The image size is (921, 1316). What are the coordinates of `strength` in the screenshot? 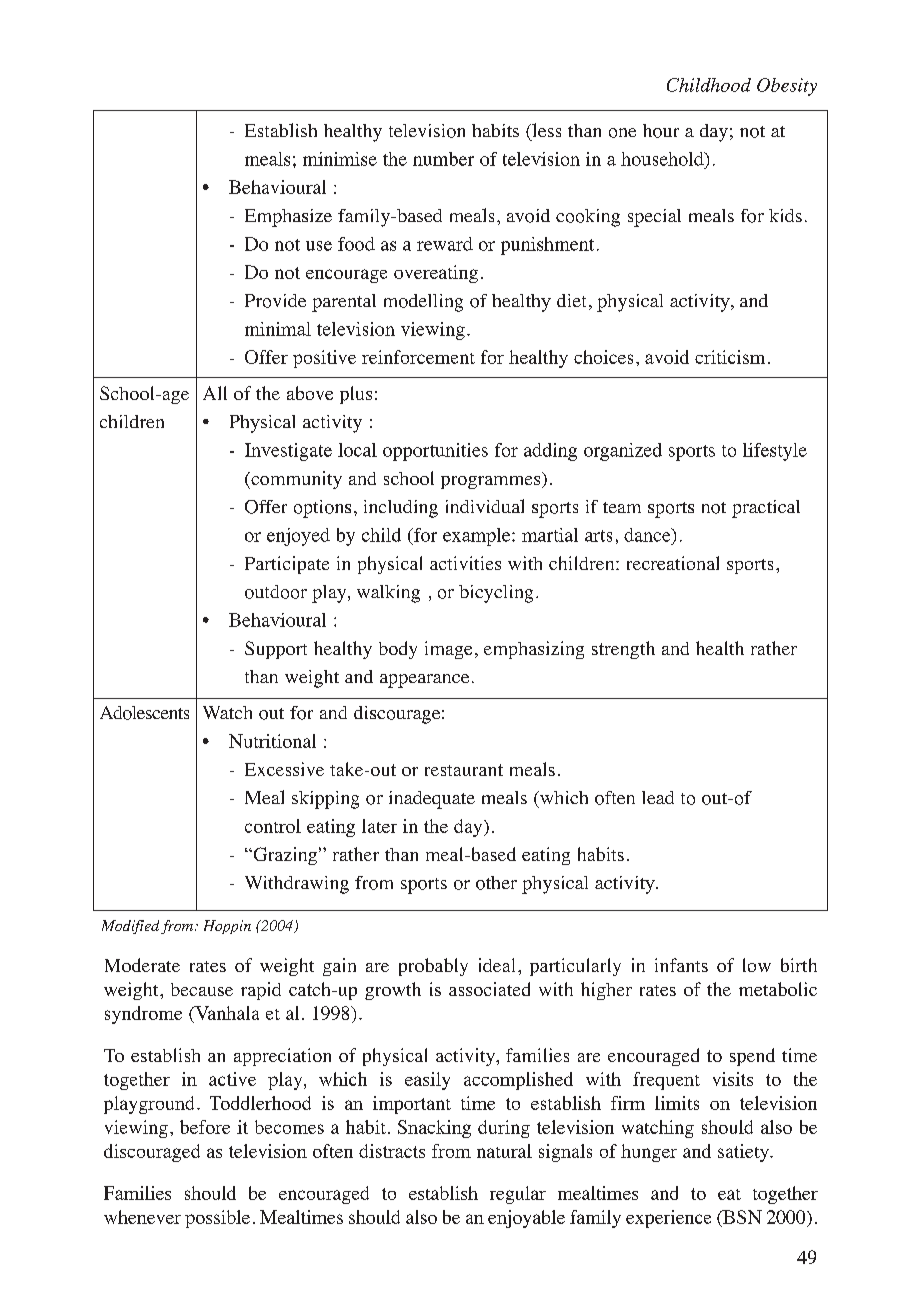 It's located at (623, 650).
